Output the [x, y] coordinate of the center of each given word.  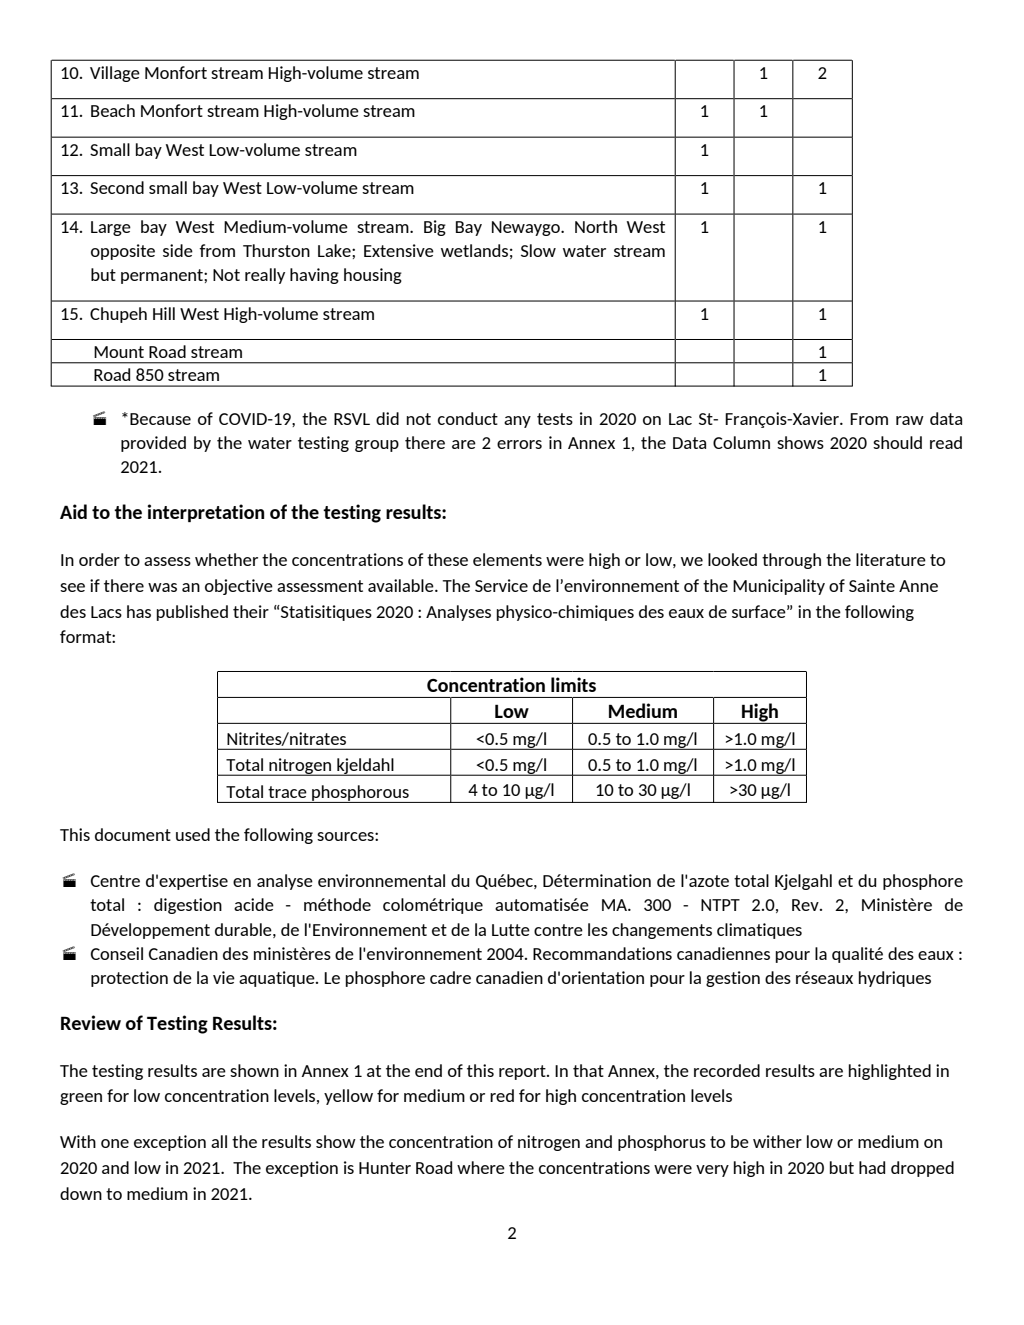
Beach [113, 110]
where [481, 1167]
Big [435, 228]
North [596, 226]
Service [501, 585]
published [192, 613]
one [115, 1143]
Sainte [872, 585]
